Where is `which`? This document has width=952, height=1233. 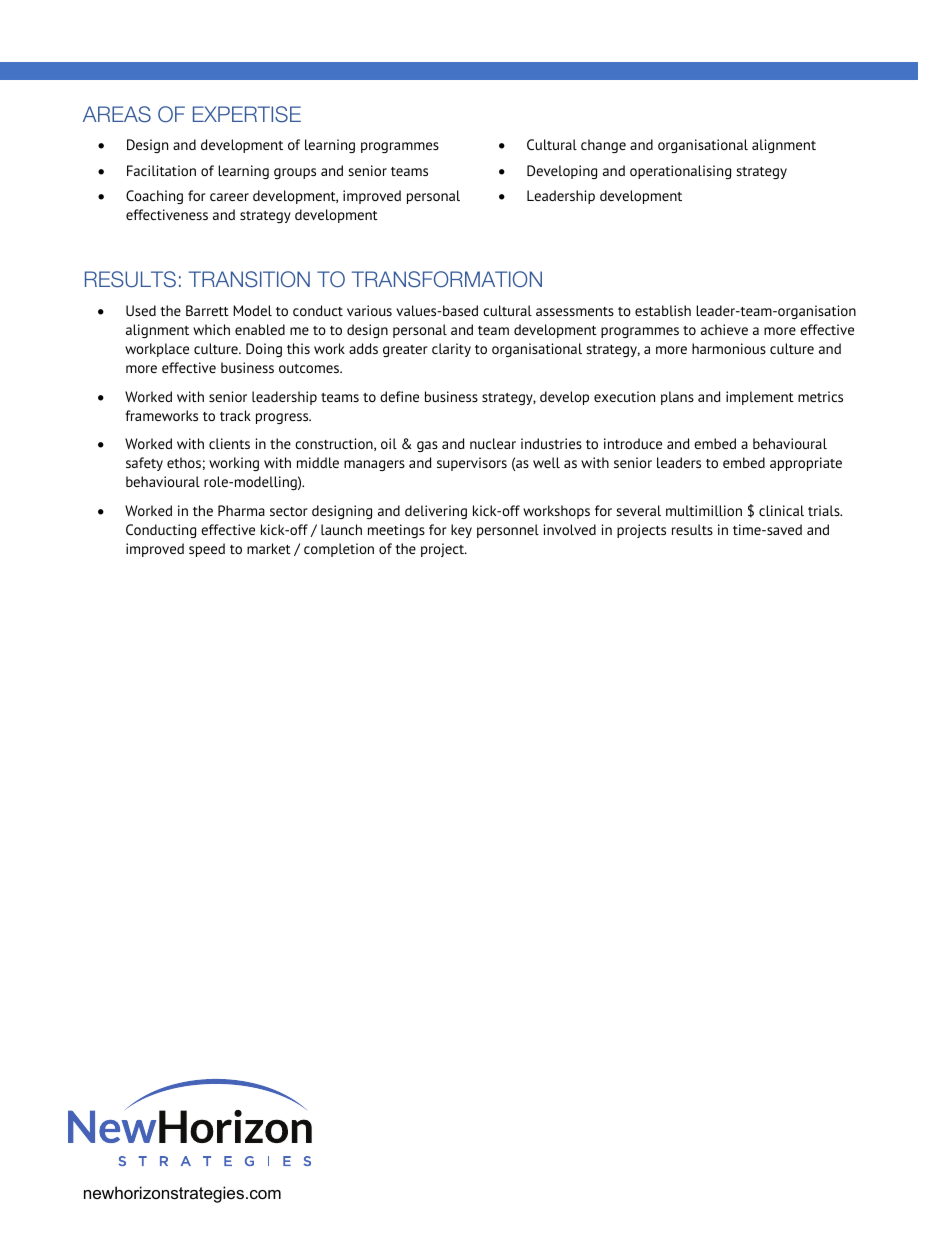 which is located at coordinates (211, 329).
